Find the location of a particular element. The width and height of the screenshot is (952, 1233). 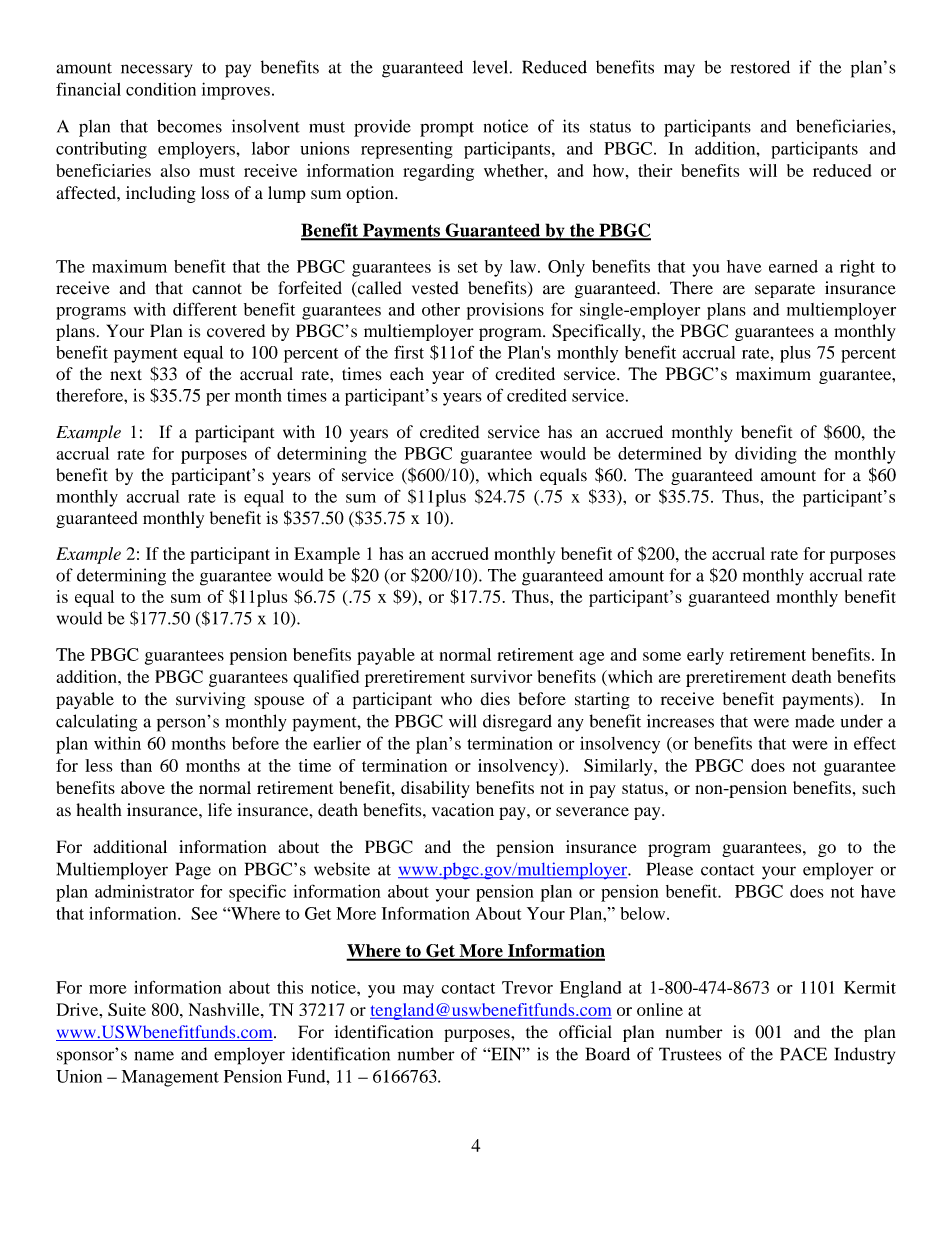

surviving is located at coordinates (210, 700).
